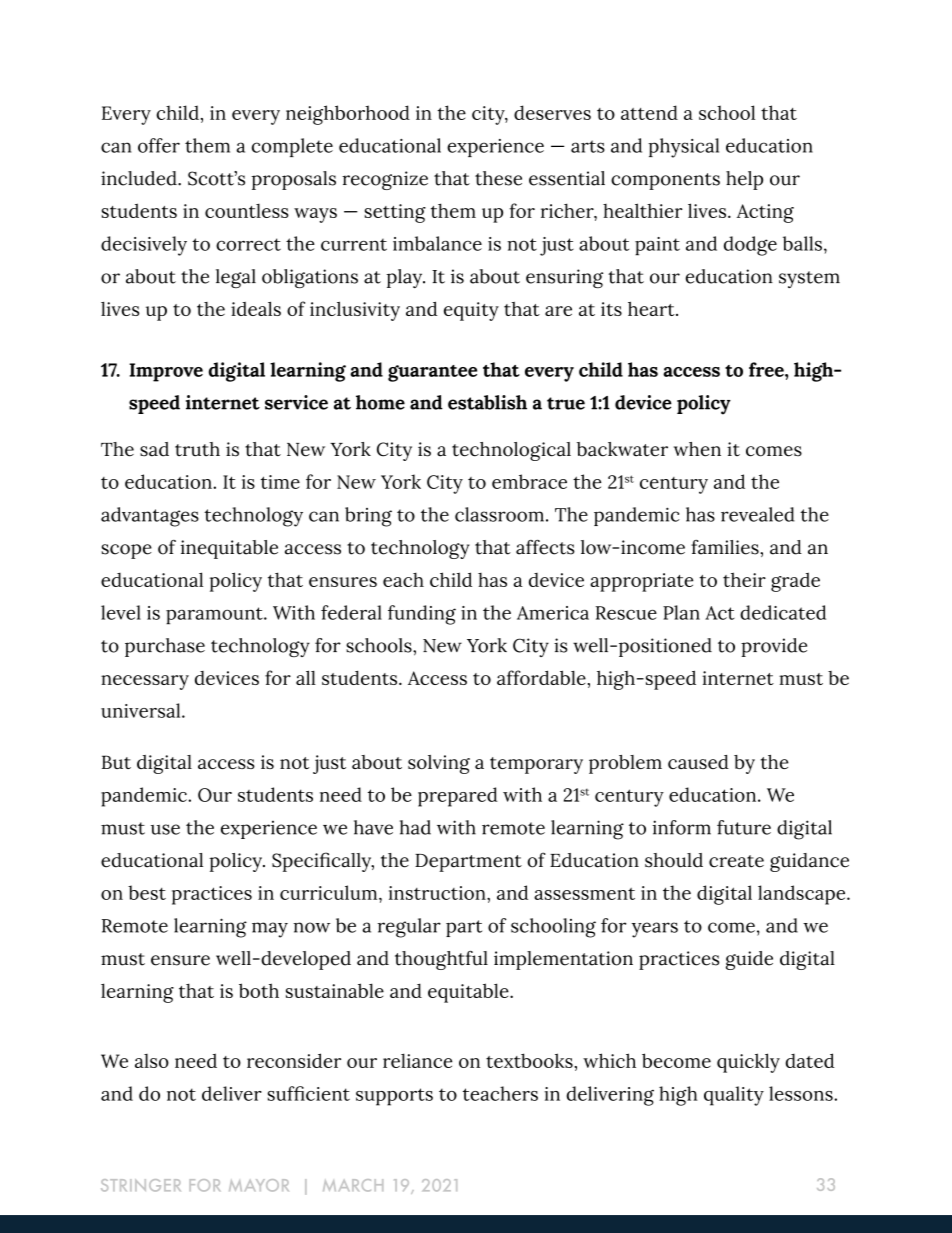 This image has height=1233, width=952. What do you see at coordinates (683, 148) in the image?
I see `physical` at bounding box center [683, 148].
